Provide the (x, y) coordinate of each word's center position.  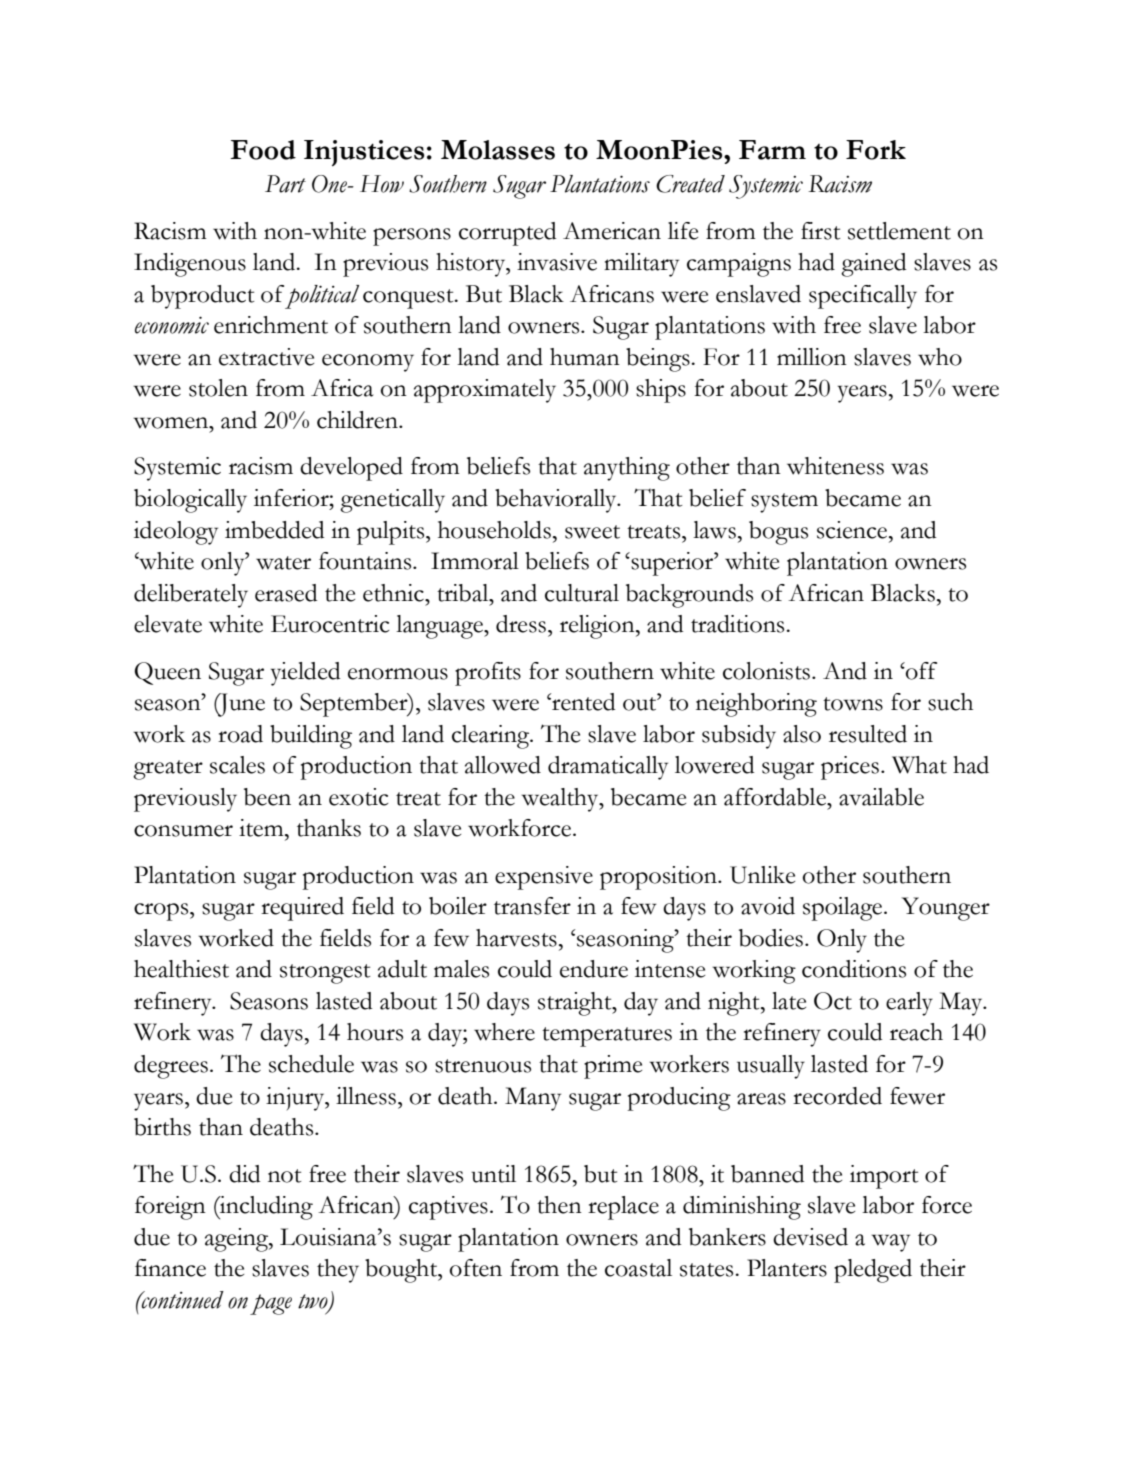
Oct (833, 1001)
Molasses (498, 150)
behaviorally (557, 501)
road (240, 734)
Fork (876, 150)
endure (594, 969)
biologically (190, 501)
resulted (868, 734)
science (853, 530)
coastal (638, 1268)
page (271, 1304)
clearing (492, 737)
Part (285, 184)
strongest (325, 974)
